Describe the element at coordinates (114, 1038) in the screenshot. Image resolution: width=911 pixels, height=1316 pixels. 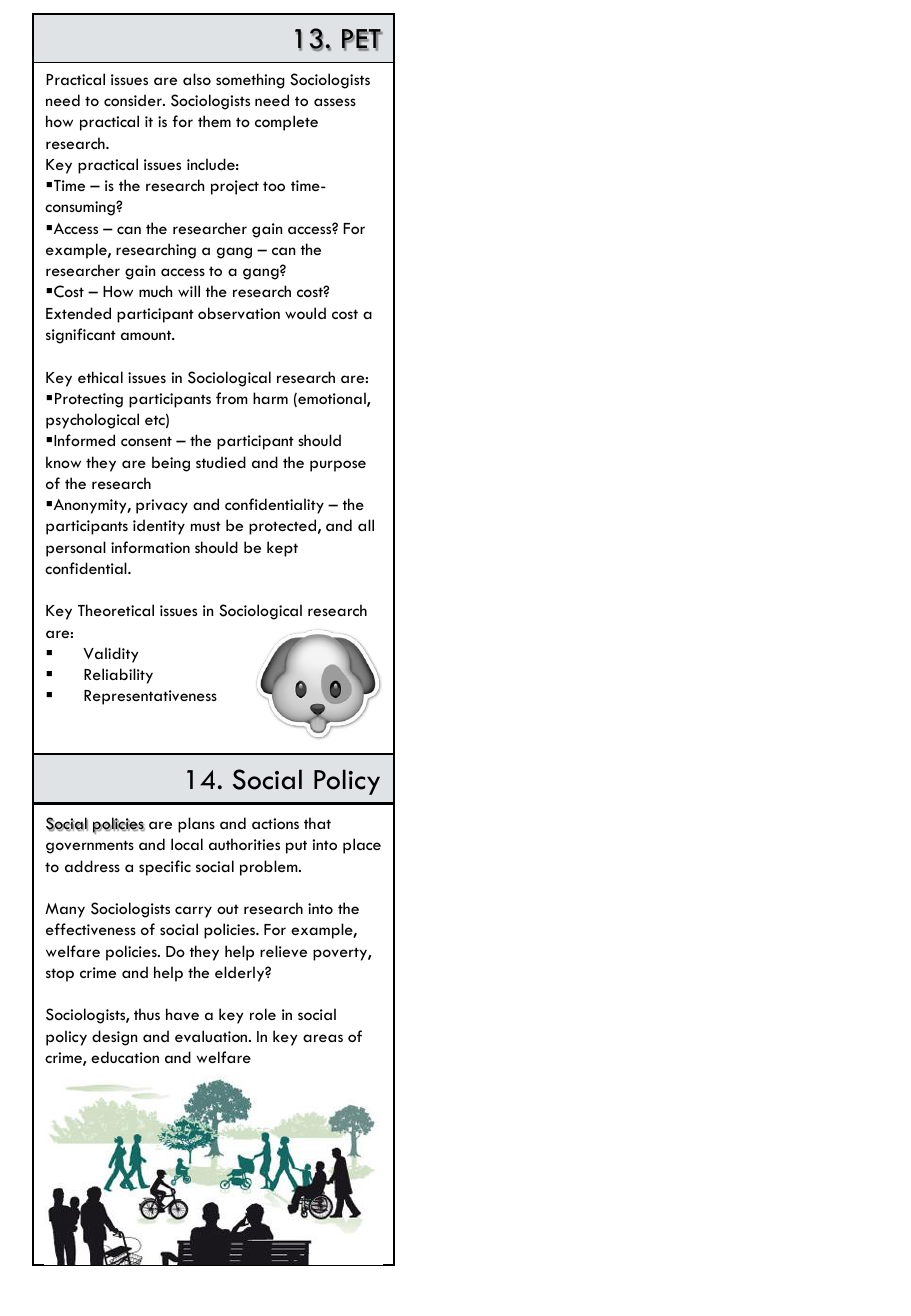
I see `design` at that location.
